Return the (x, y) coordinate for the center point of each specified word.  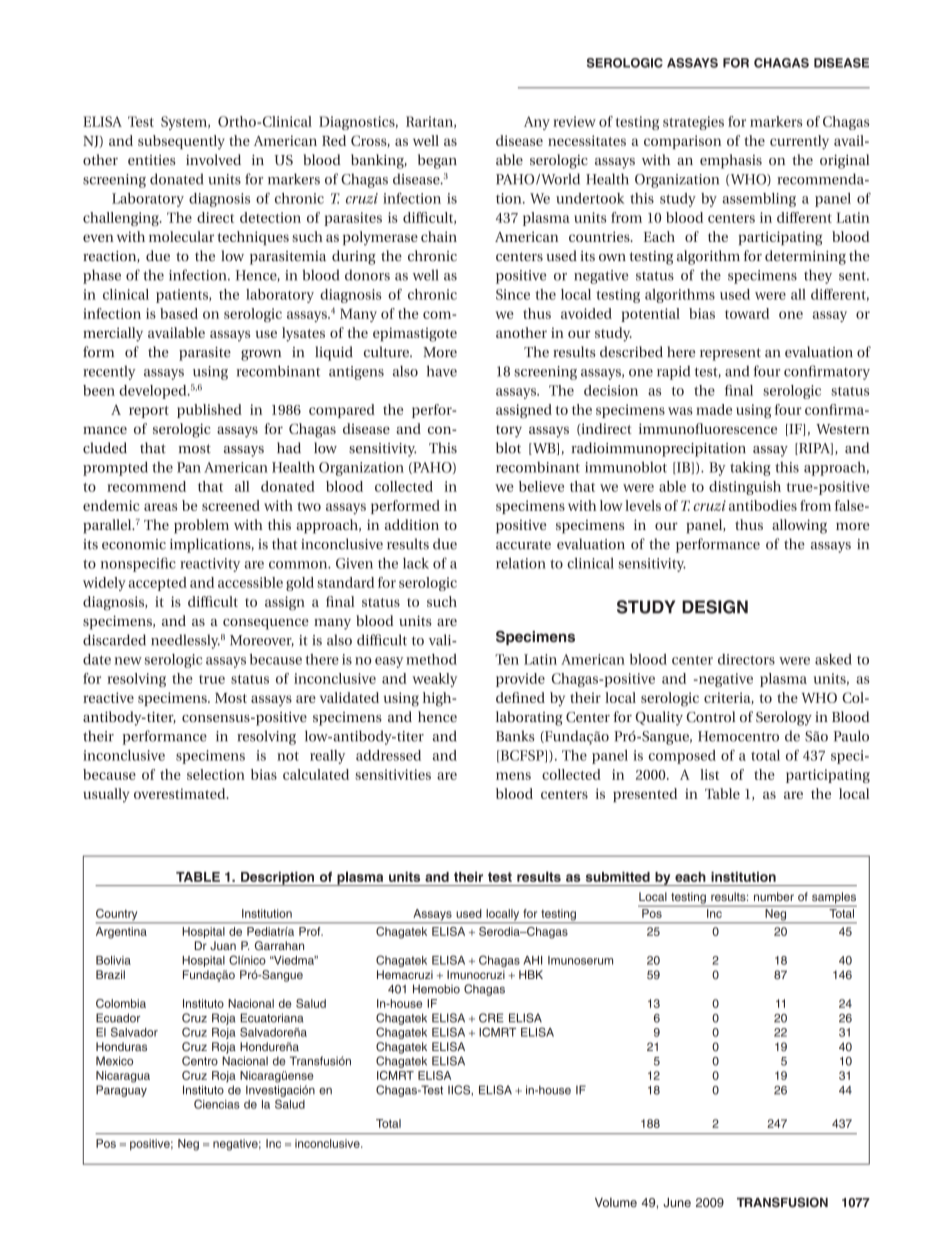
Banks (515, 736)
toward (747, 313)
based (179, 313)
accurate (523, 545)
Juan (223, 945)
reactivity (210, 565)
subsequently (181, 142)
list (709, 774)
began (437, 161)
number (774, 896)
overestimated (181, 793)
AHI (532, 960)
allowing (799, 526)
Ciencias (217, 1104)
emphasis (731, 161)
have (442, 371)
